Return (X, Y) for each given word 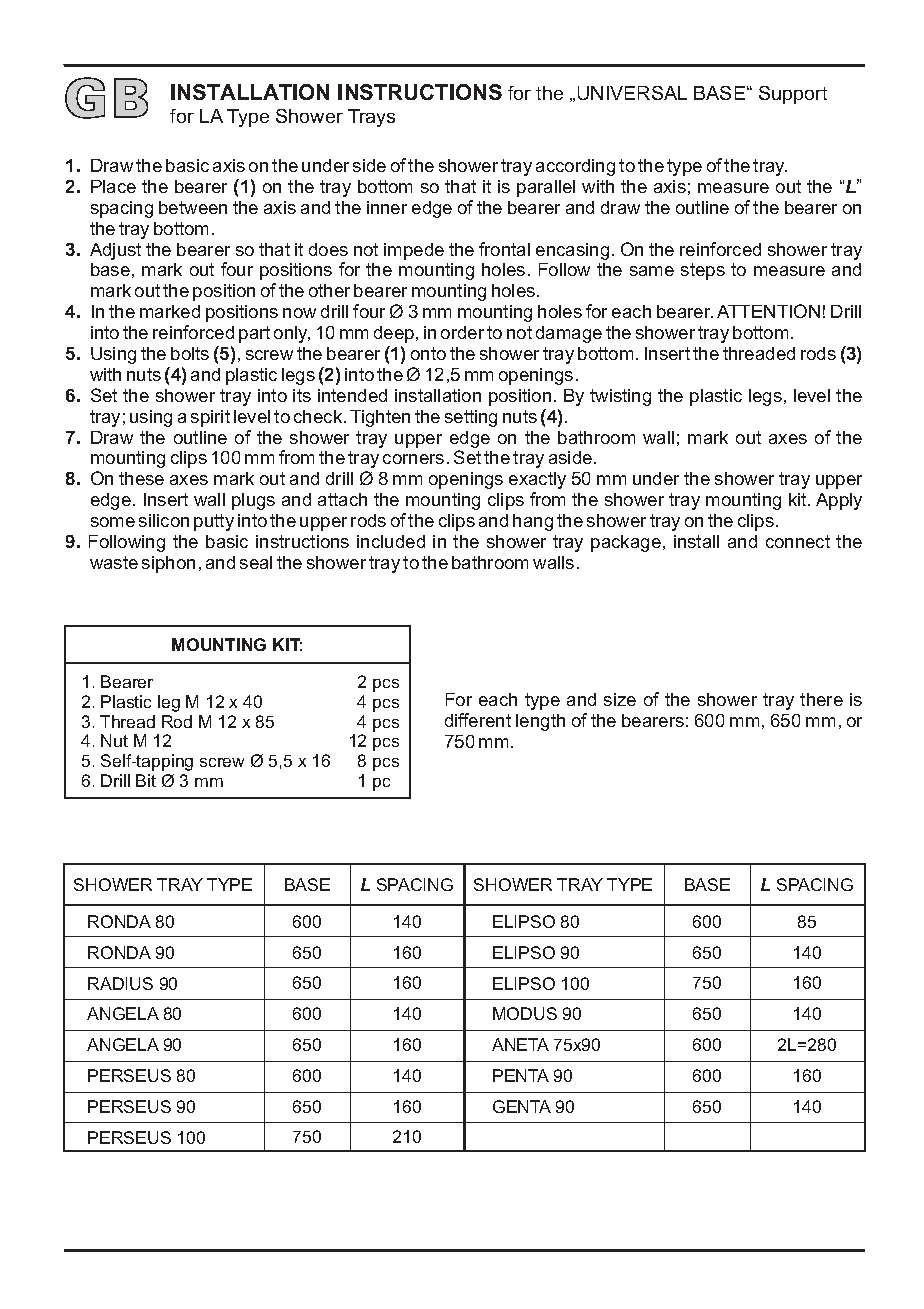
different (478, 720)
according (575, 167)
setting (471, 418)
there (821, 699)
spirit (210, 418)
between (193, 207)
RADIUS (120, 983)
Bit (146, 780)
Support (793, 95)
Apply (839, 501)
